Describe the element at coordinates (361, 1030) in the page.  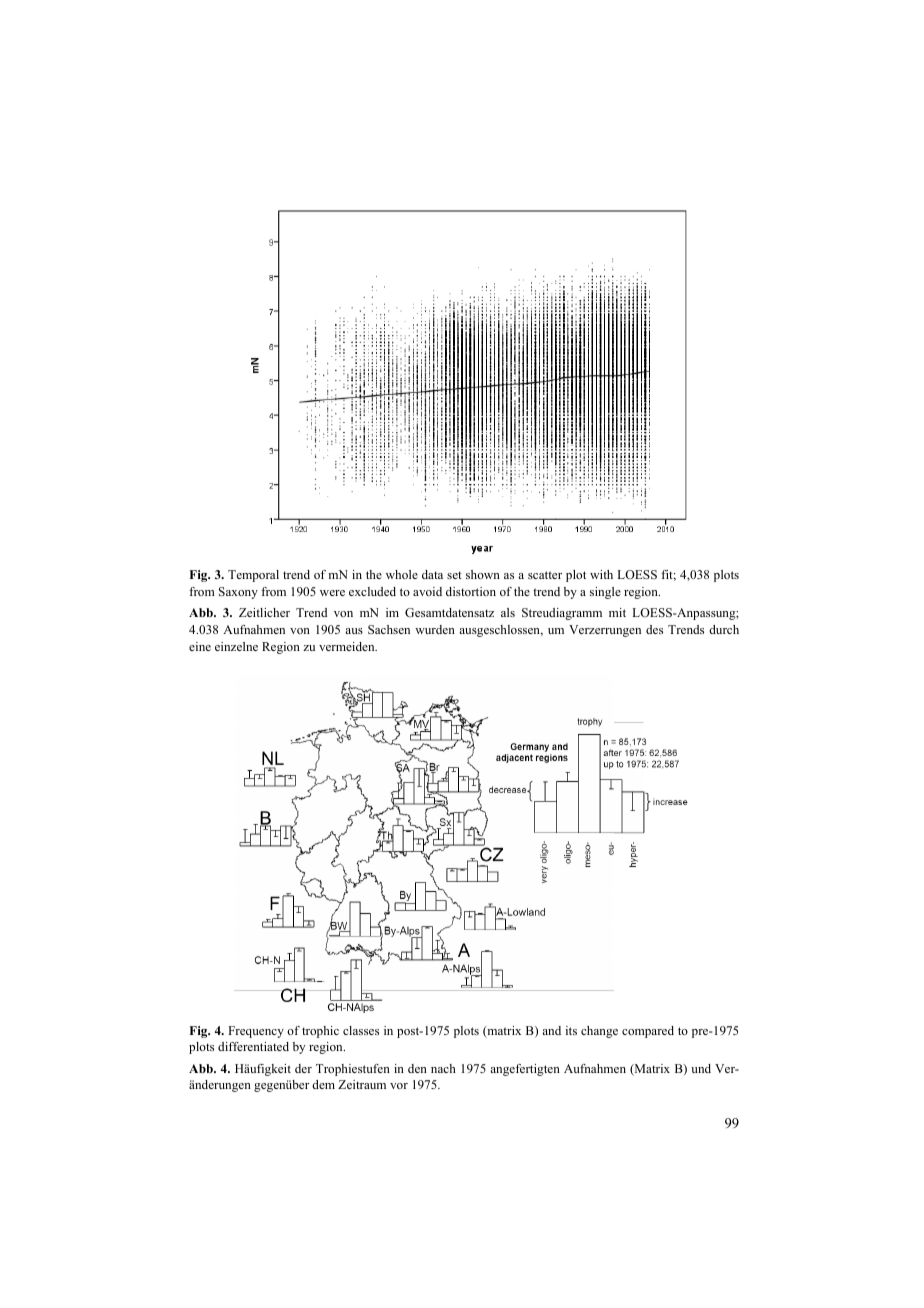
I see `classes` at that location.
